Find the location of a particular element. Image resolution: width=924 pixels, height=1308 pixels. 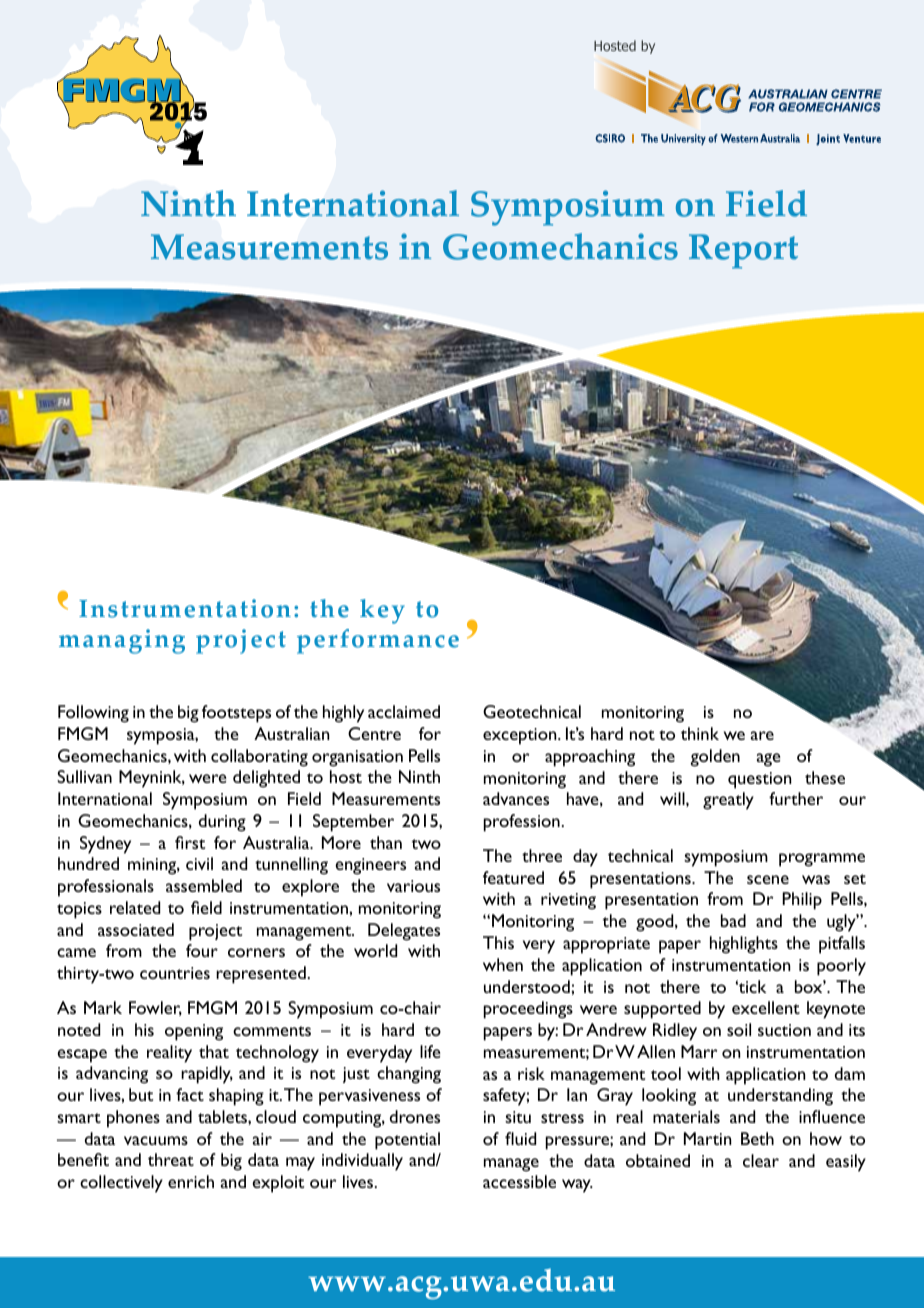

exception is located at coordinates (521, 736).
